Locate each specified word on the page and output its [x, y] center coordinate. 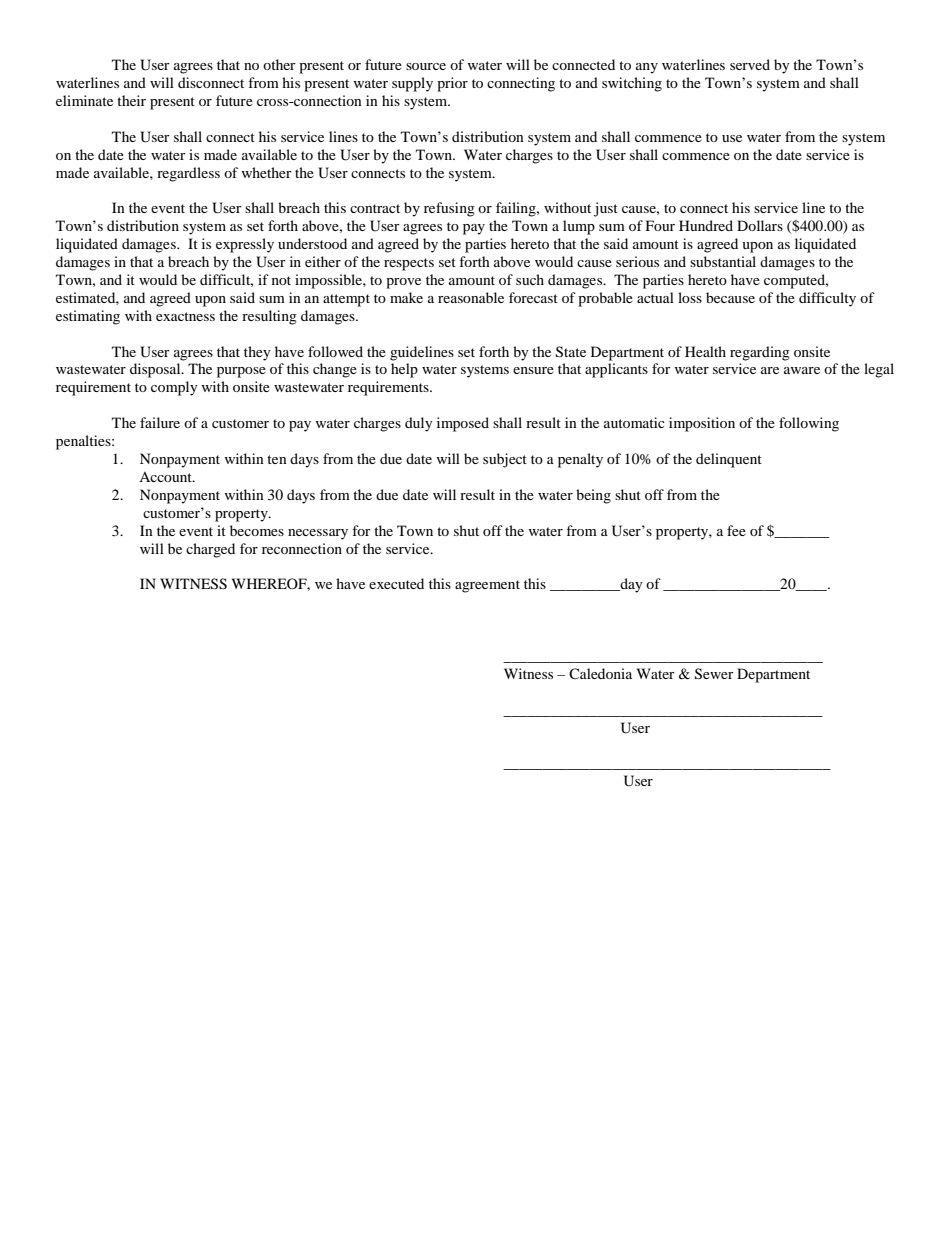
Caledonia [600, 673]
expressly [245, 245]
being [593, 496]
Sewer [714, 674]
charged [210, 550]
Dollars [760, 225]
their [131, 100]
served [750, 64]
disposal [156, 370]
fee [736, 530]
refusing [449, 209]
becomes [257, 530]
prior [452, 84]
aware [802, 370]
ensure [533, 370]
